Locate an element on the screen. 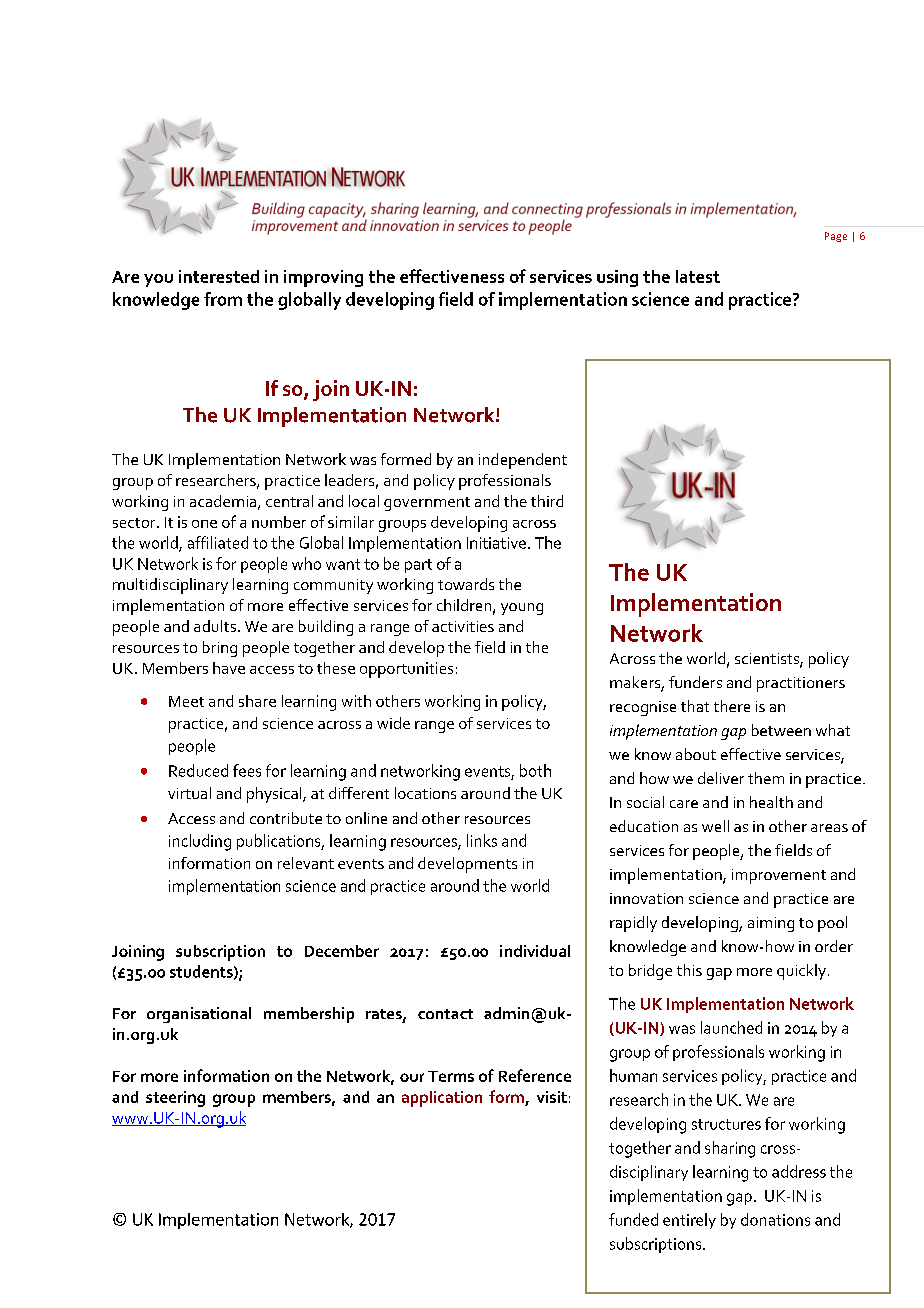 This screenshot has height=1308, width=924. steering is located at coordinates (175, 1099).
